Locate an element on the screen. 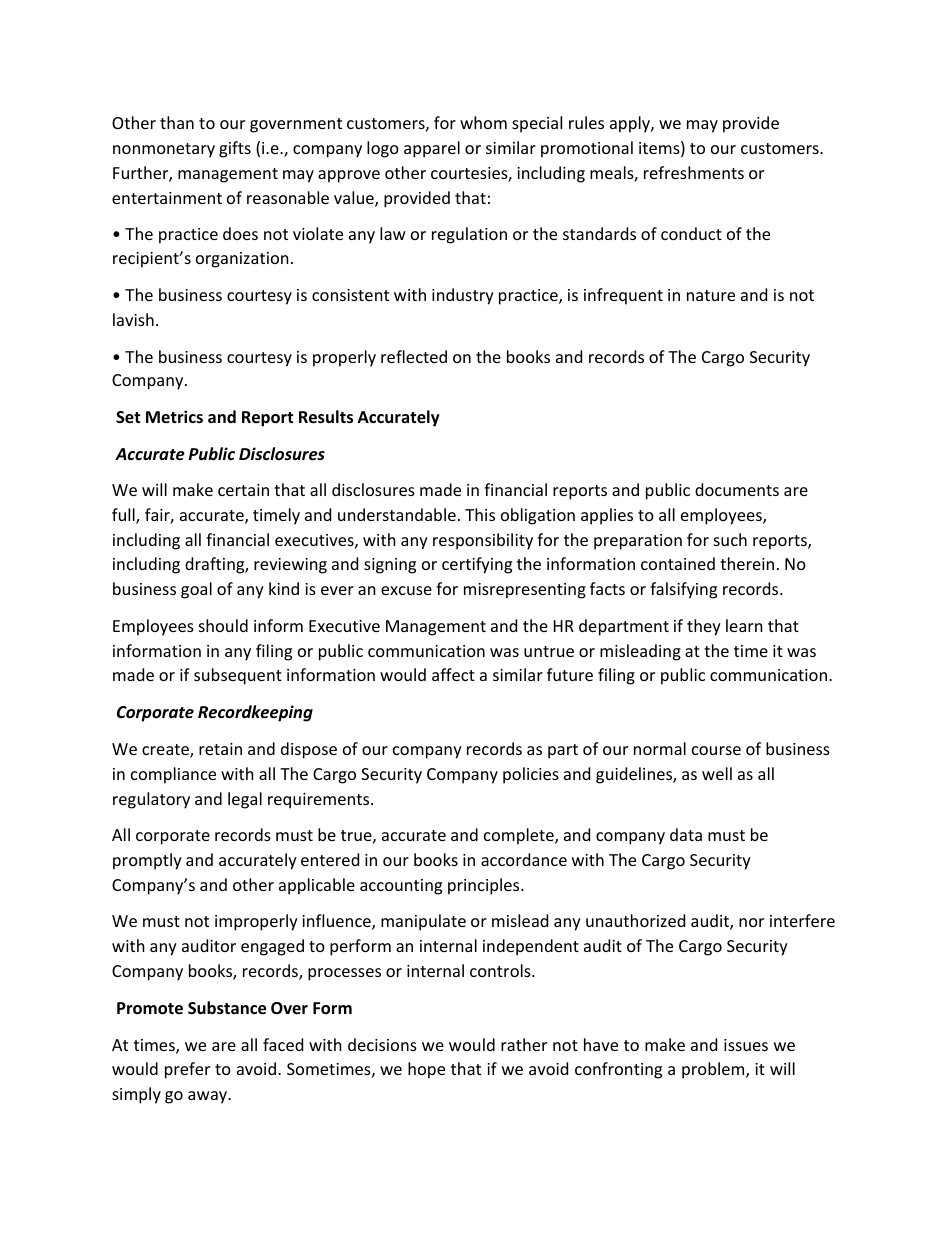 The height and width of the screenshot is (1233, 952). hope is located at coordinates (426, 1070).
